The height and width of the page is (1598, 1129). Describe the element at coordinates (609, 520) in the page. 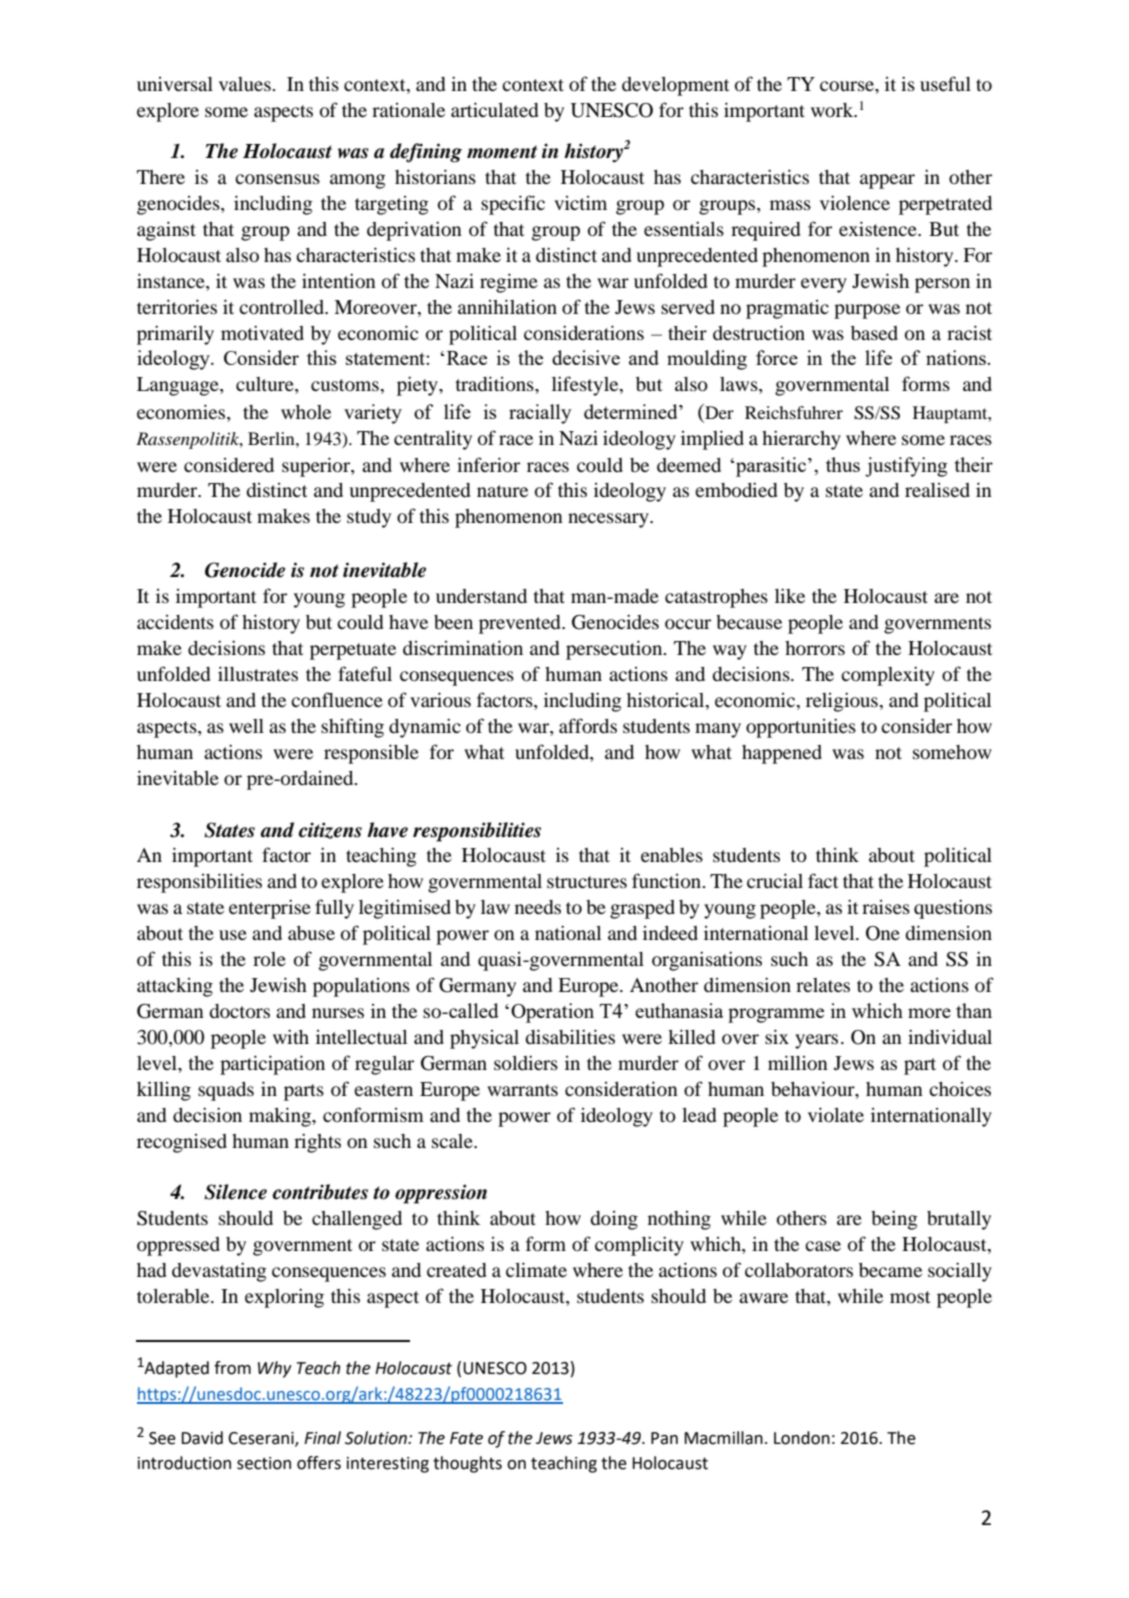

I see `necessary` at that location.
